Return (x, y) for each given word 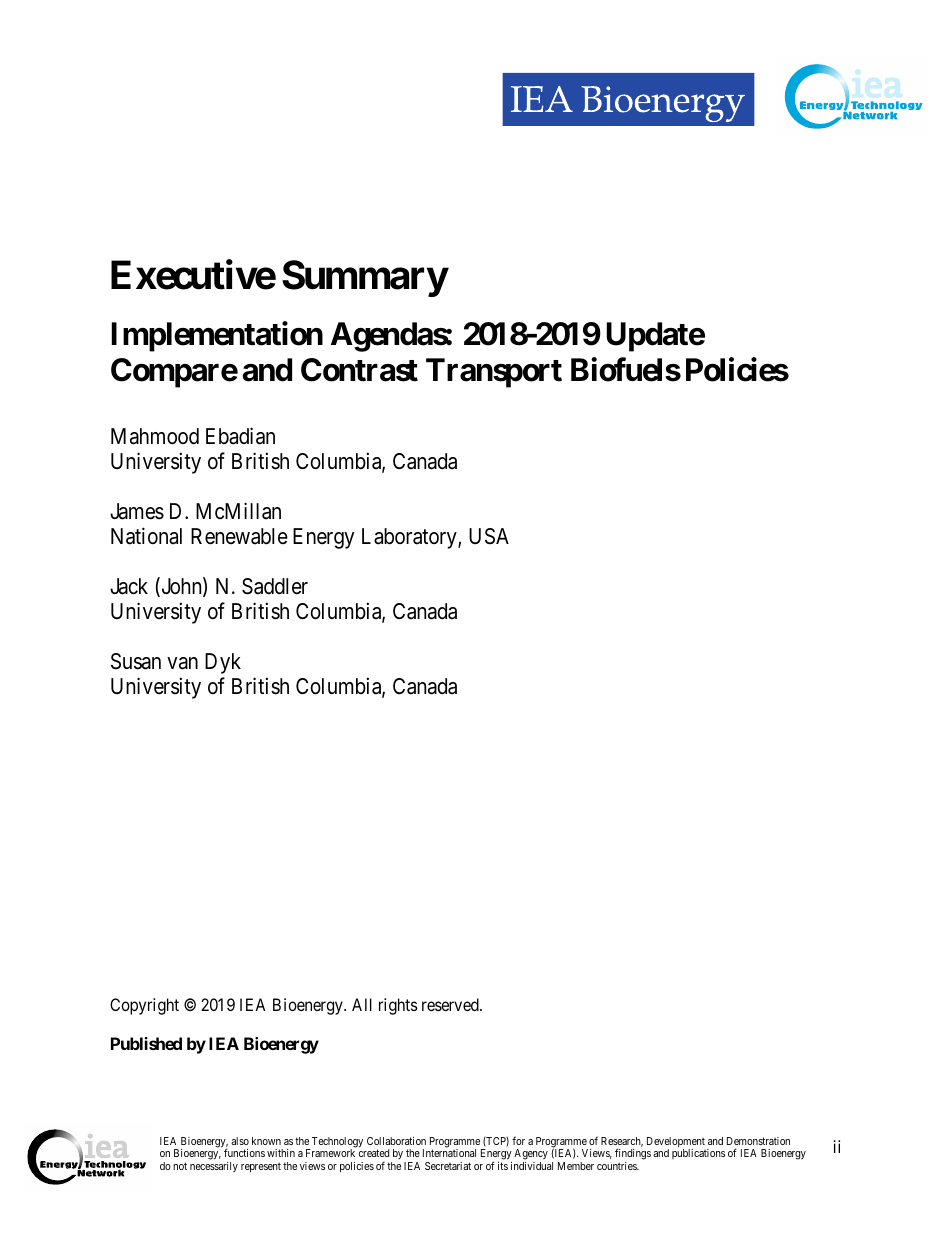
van (182, 663)
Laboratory (410, 538)
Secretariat (448, 1166)
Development (676, 1143)
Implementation (217, 337)
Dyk (223, 663)
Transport (494, 373)
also (240, 1141)
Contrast (359, 370)
